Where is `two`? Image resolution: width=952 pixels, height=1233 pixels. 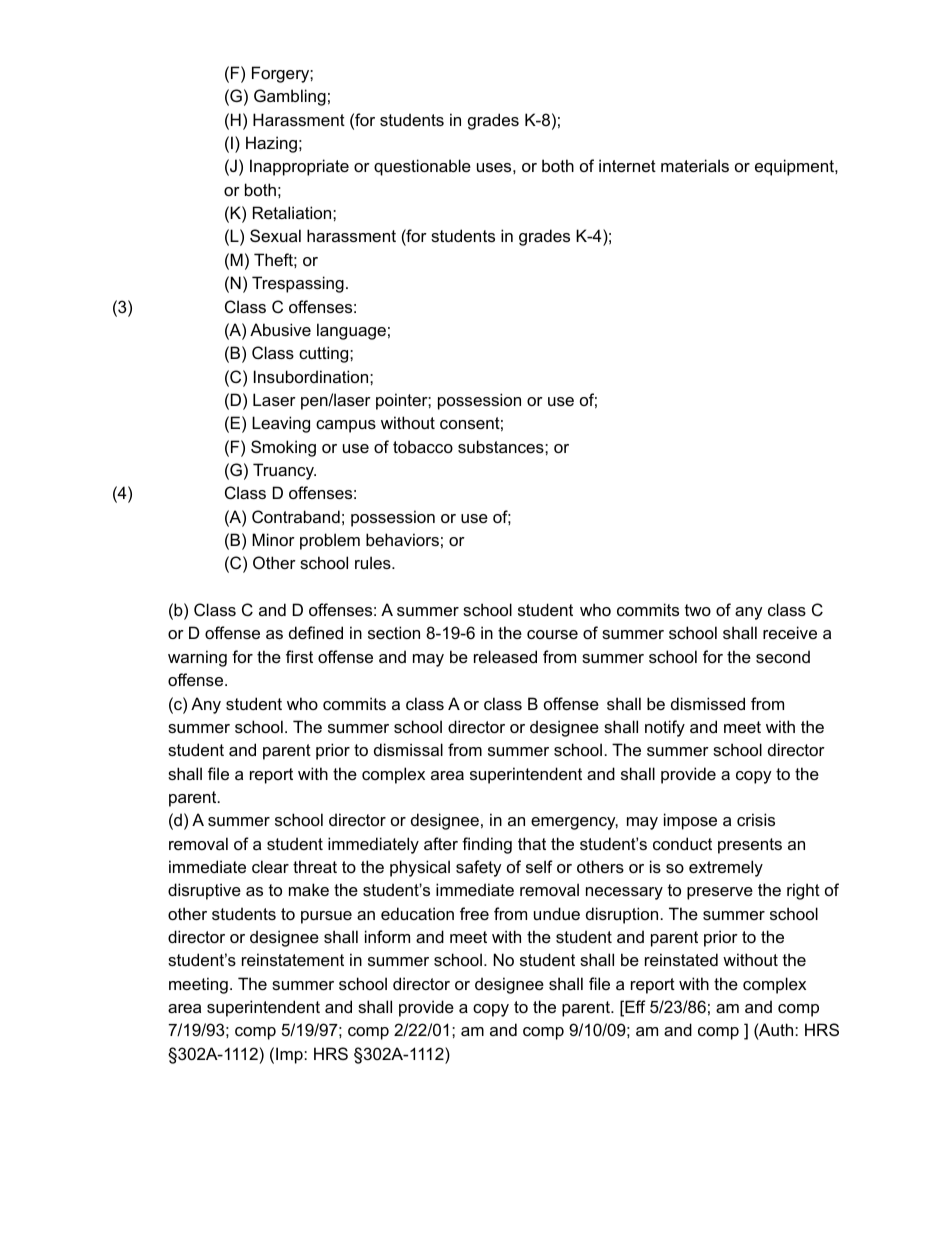
two is located at coordinates (698, 610).
